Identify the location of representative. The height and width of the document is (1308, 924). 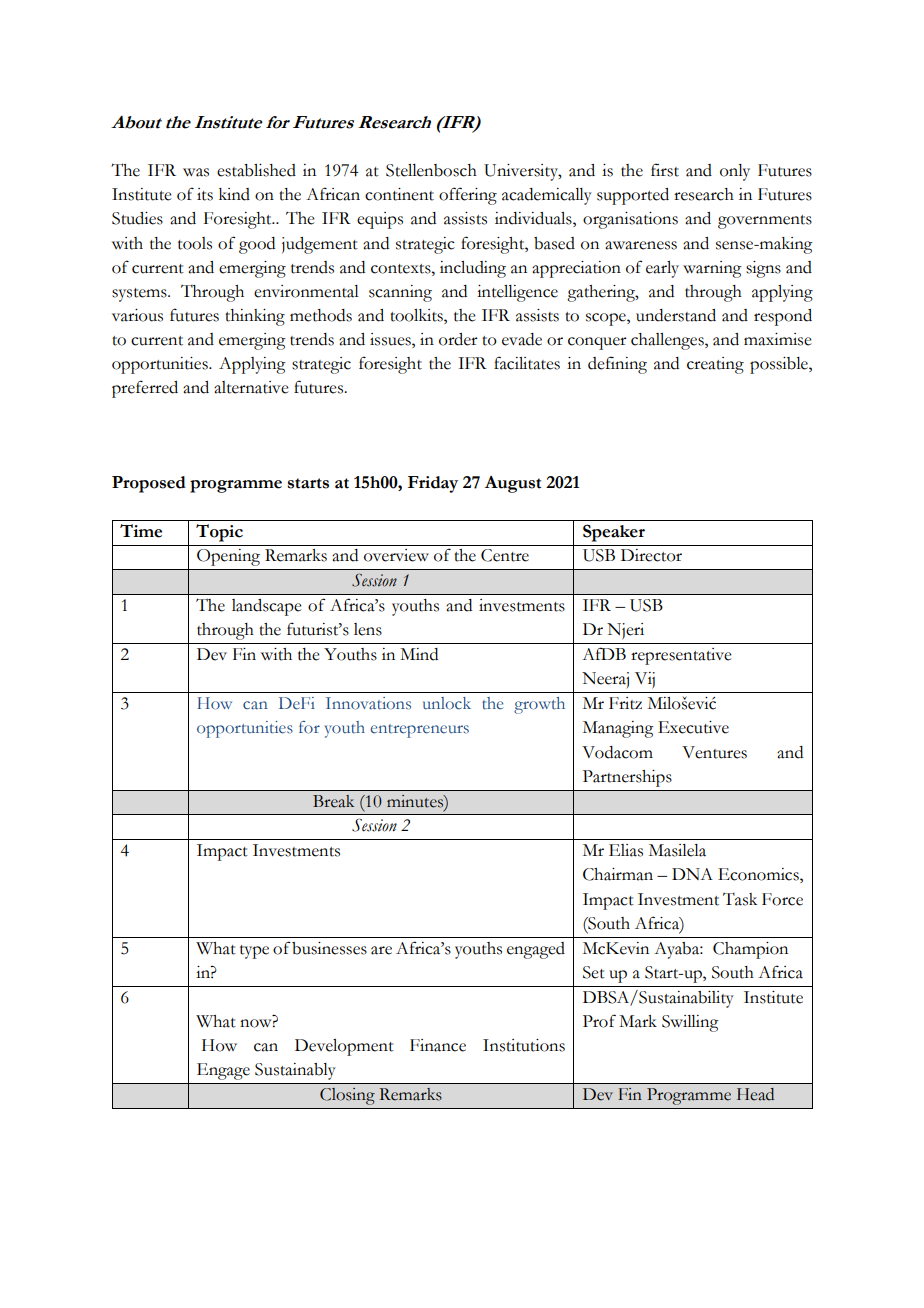
(681, 656).
